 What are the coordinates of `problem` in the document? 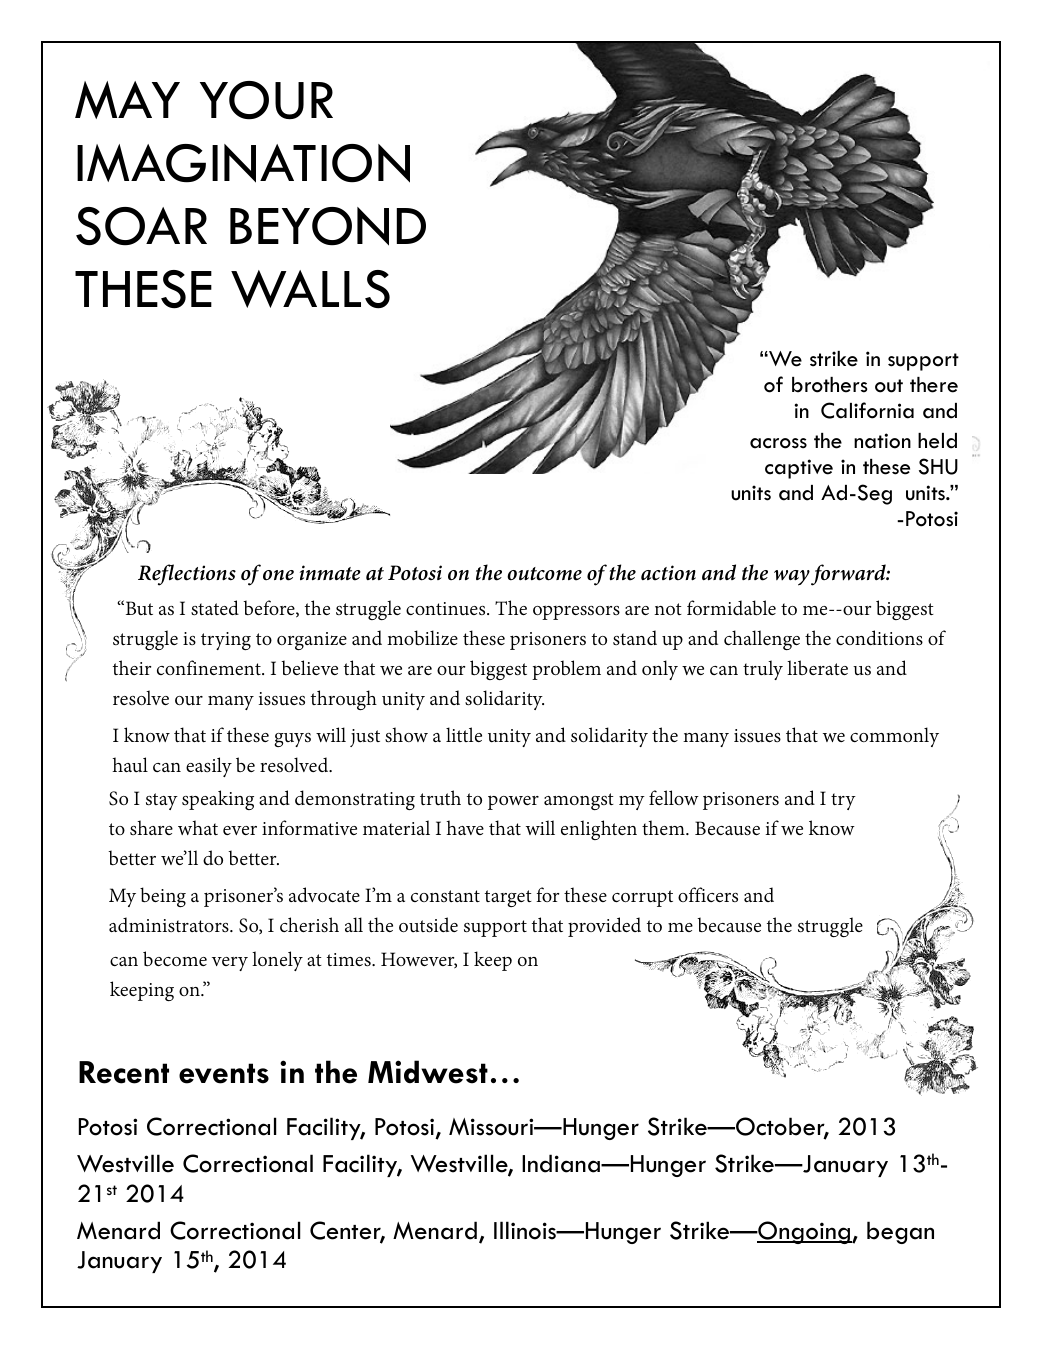 It's located at (566, 670).
